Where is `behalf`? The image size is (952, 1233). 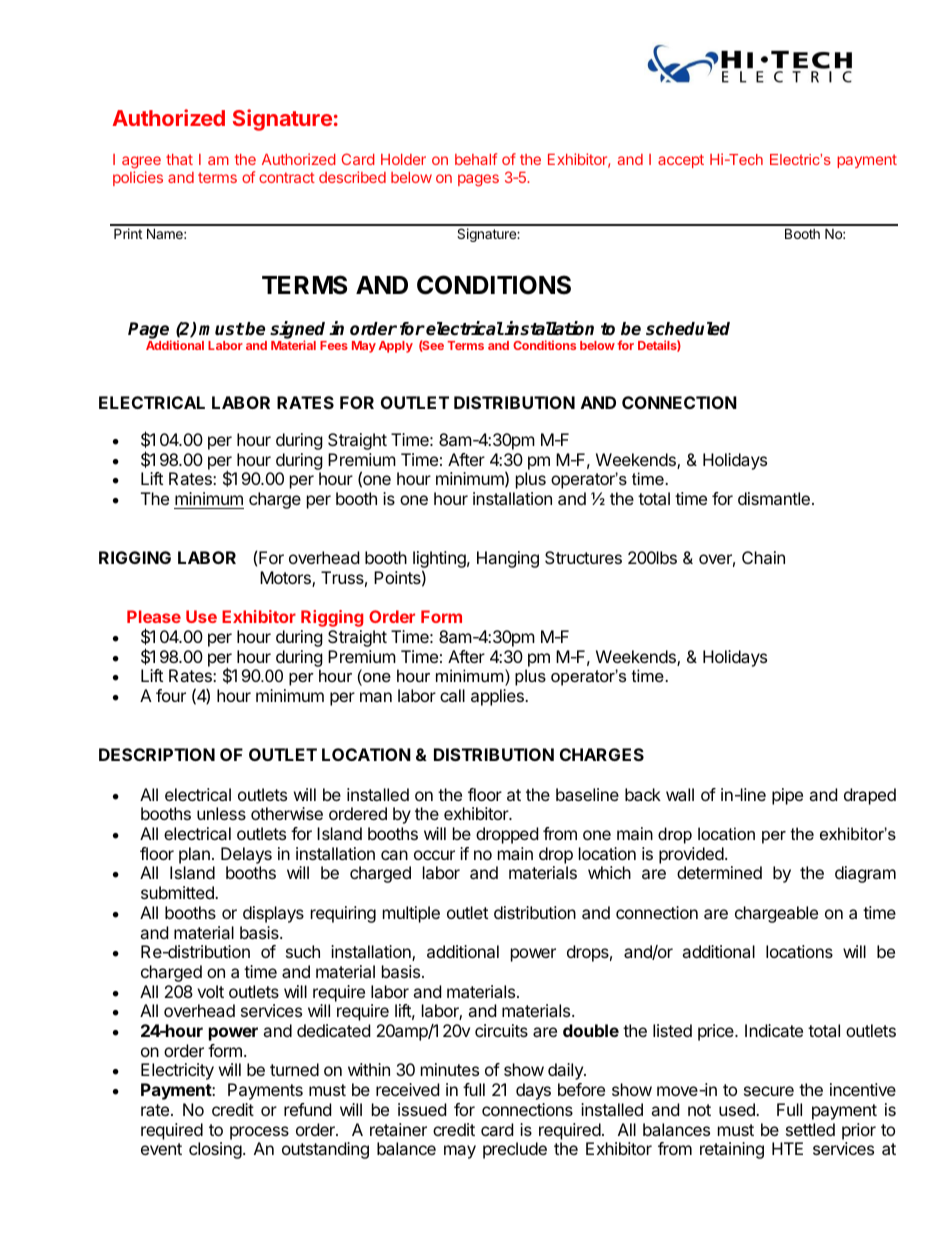
behalf is located at coordinates (476, 159).
